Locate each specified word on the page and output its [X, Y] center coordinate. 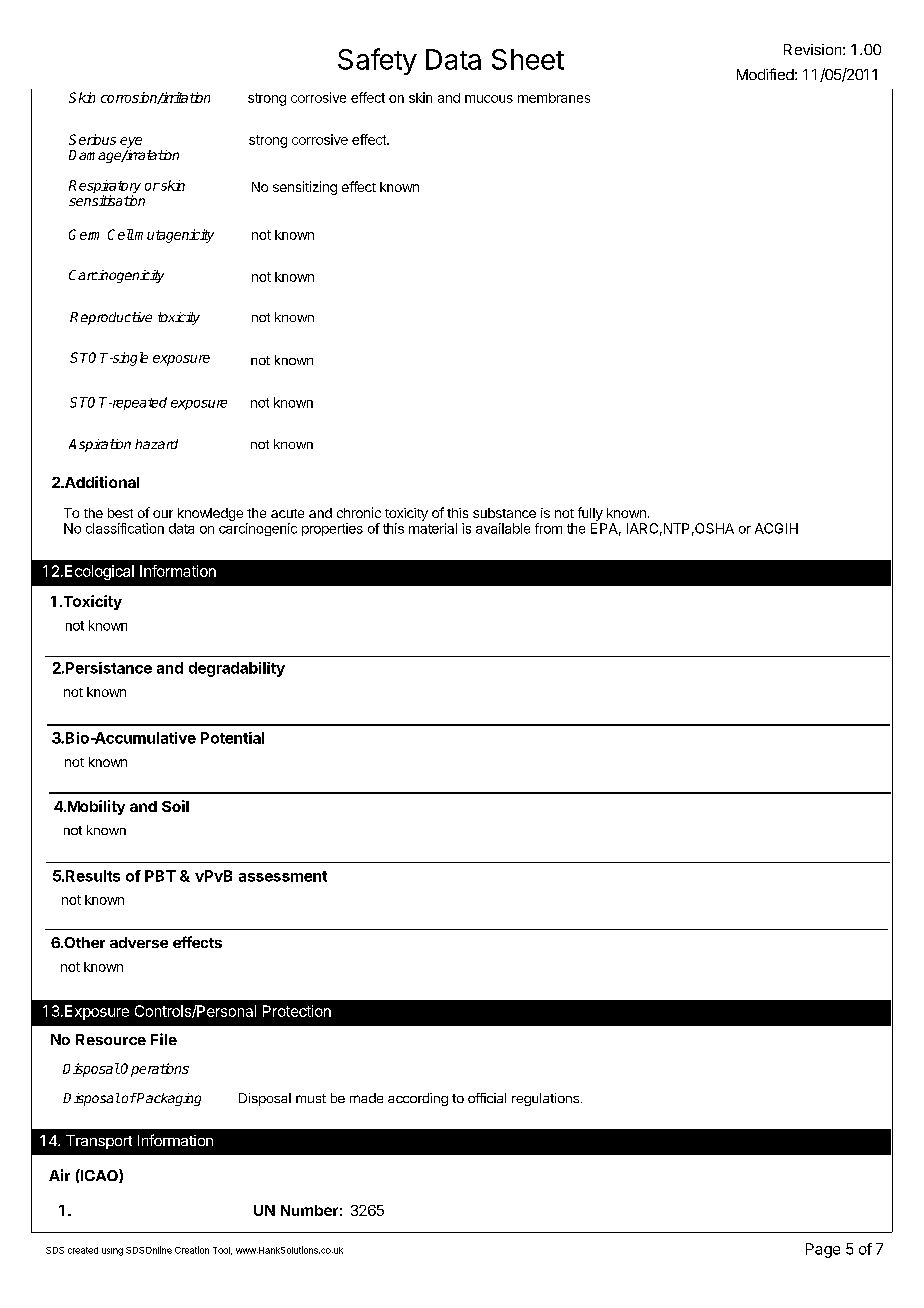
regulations [545, 1099]
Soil [175, 806]
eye [131, 142]
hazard [156, 444]
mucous [489, 99]
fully [590, 514]
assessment [283, 876]
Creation [192, 1250]
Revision [812, 49]
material [433, 528]
